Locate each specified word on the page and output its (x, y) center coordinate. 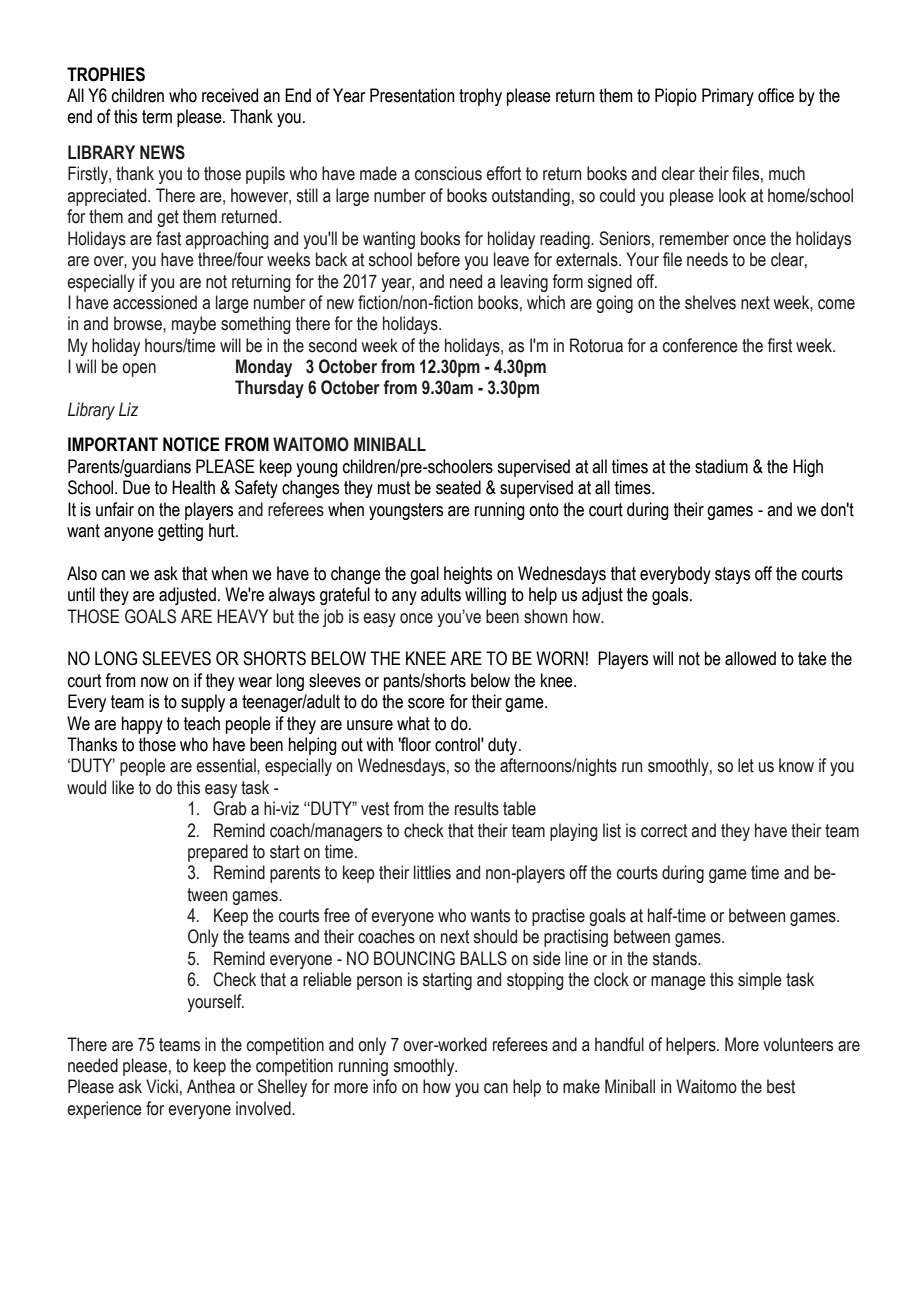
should (495, 936)
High (808, 468)
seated (458, 487)
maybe (194, 325)
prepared (218, 853)
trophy (480, 97)
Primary (728, 97)
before (439, 259)
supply (203, 703)
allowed (750, 658)
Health (193, 487)
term (157, 117)
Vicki (162, 1086)
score (426, 703)
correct (664, 831)
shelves (710, 302)
